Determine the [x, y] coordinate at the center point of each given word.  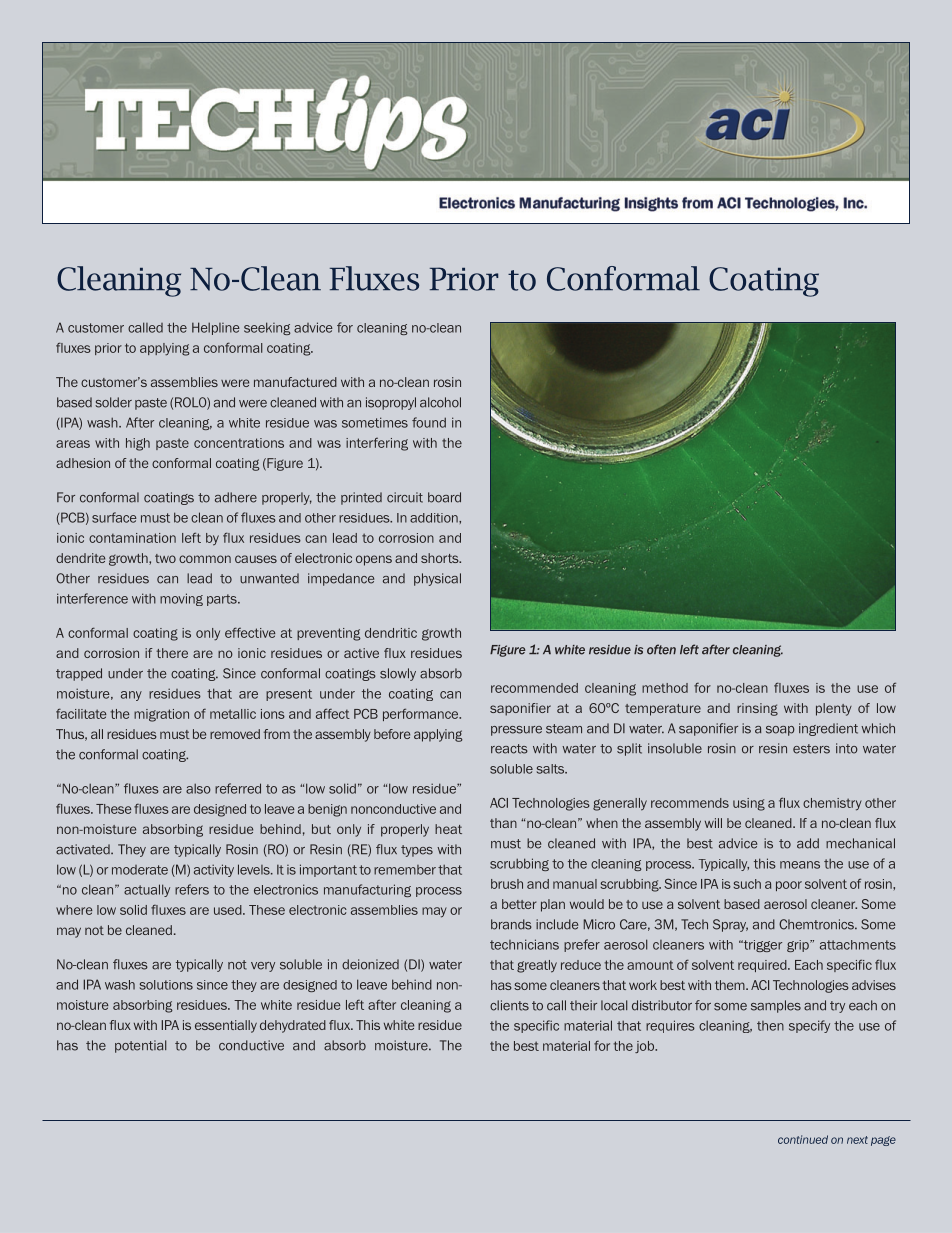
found [429, 422]
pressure [516, 731]
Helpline [216, 328]
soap [780, 731]
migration [161, 715]
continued [803, 1139]
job [646, 1047]
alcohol [440, 402]
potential [140, 1046]
